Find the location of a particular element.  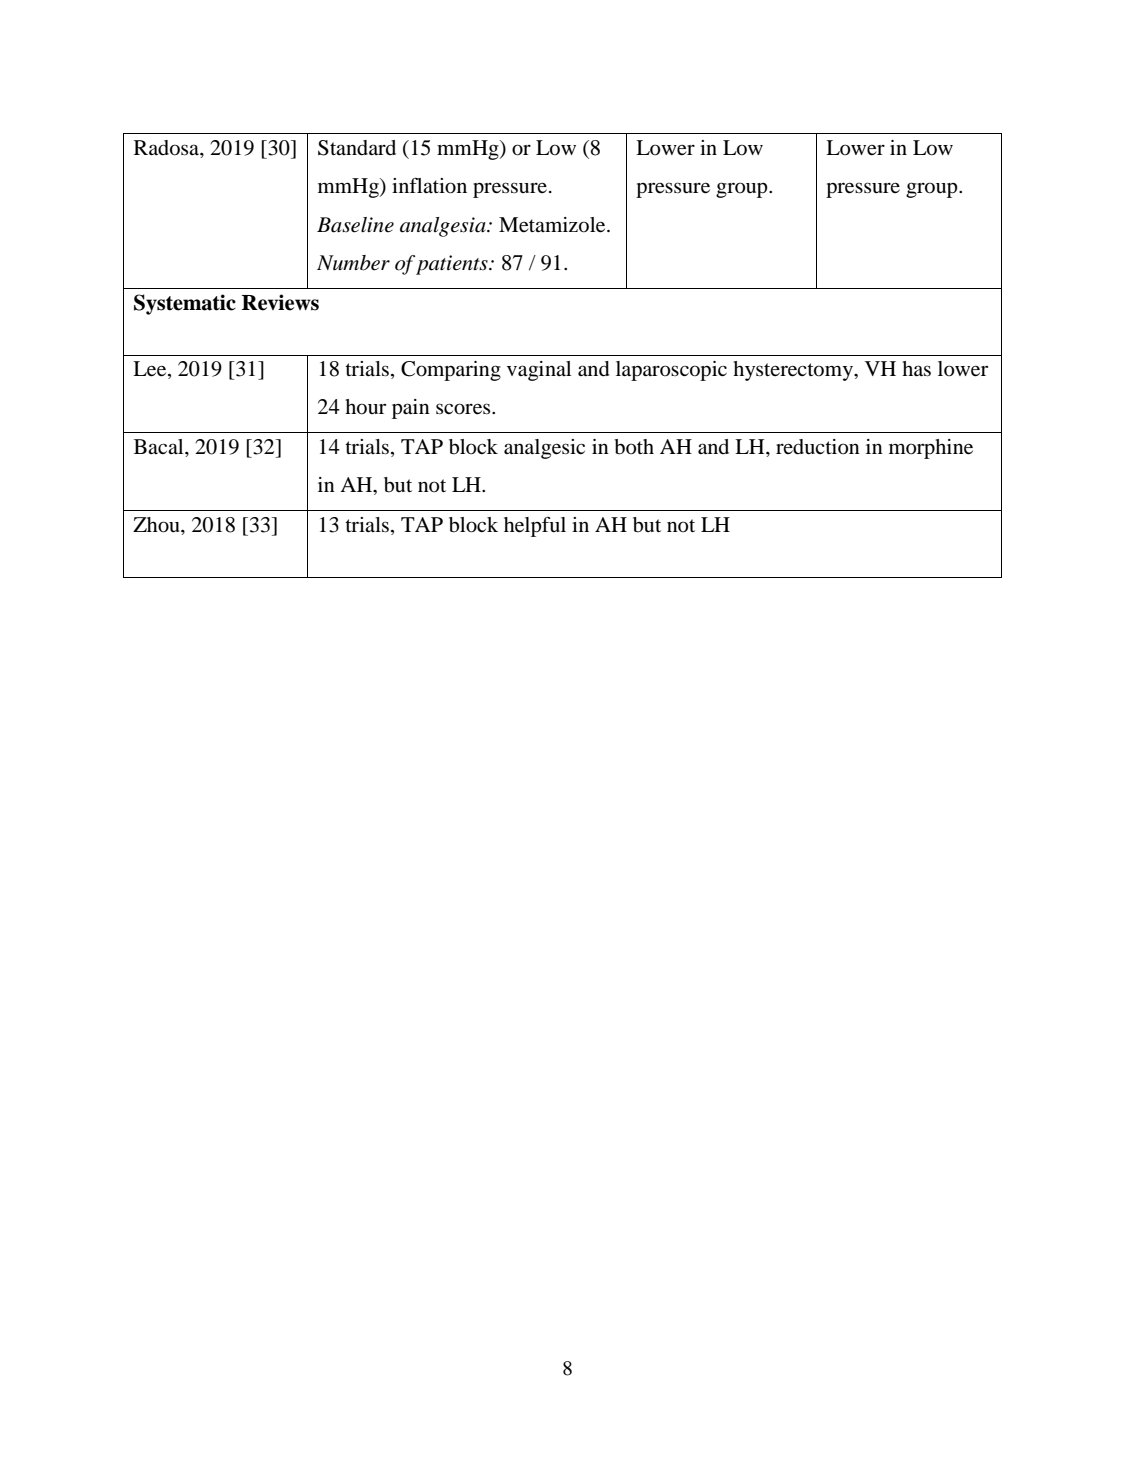

reduction is located at coordinates (818, 447).
